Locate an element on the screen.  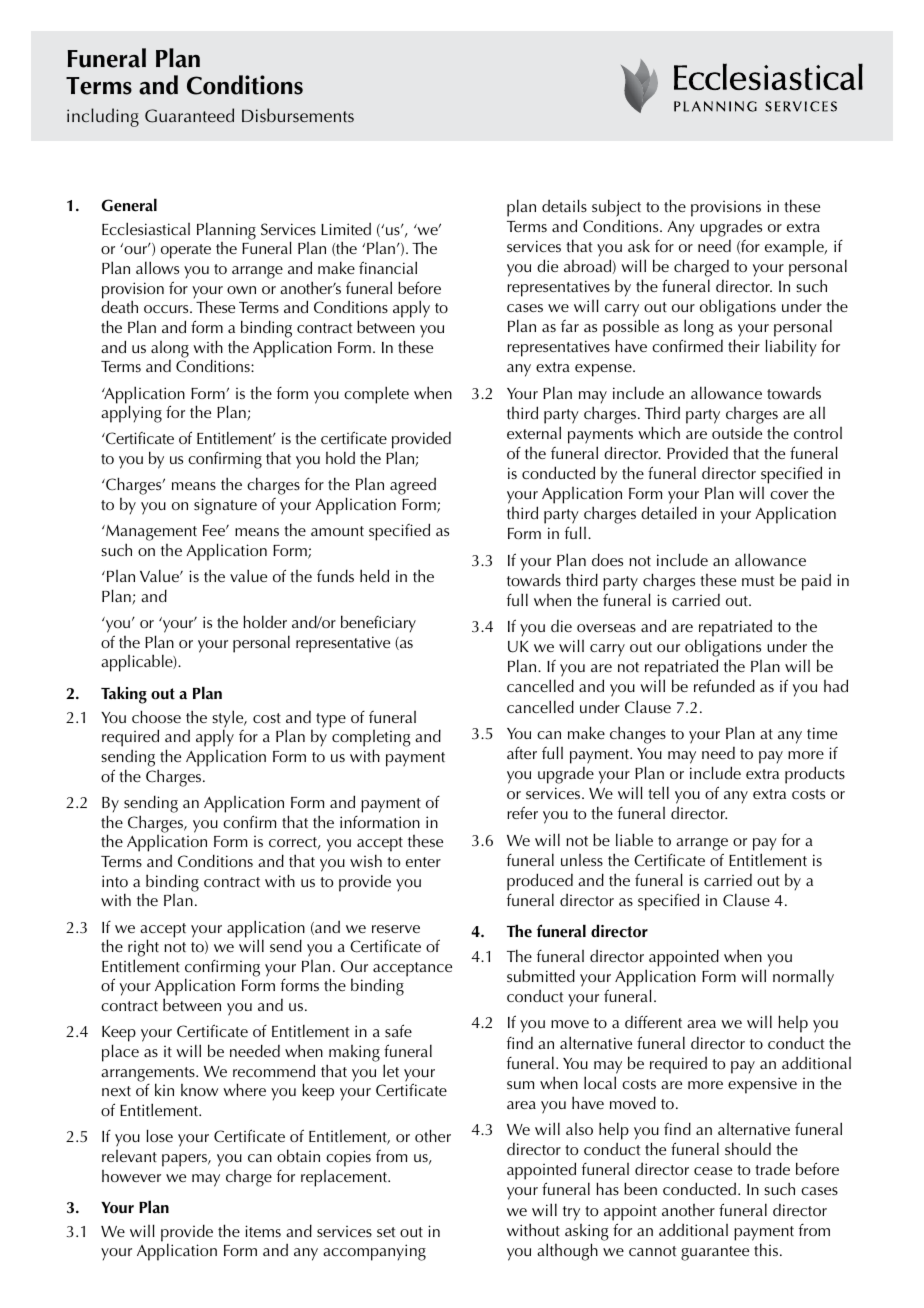
refunded is located at coordinates (724, 685).
